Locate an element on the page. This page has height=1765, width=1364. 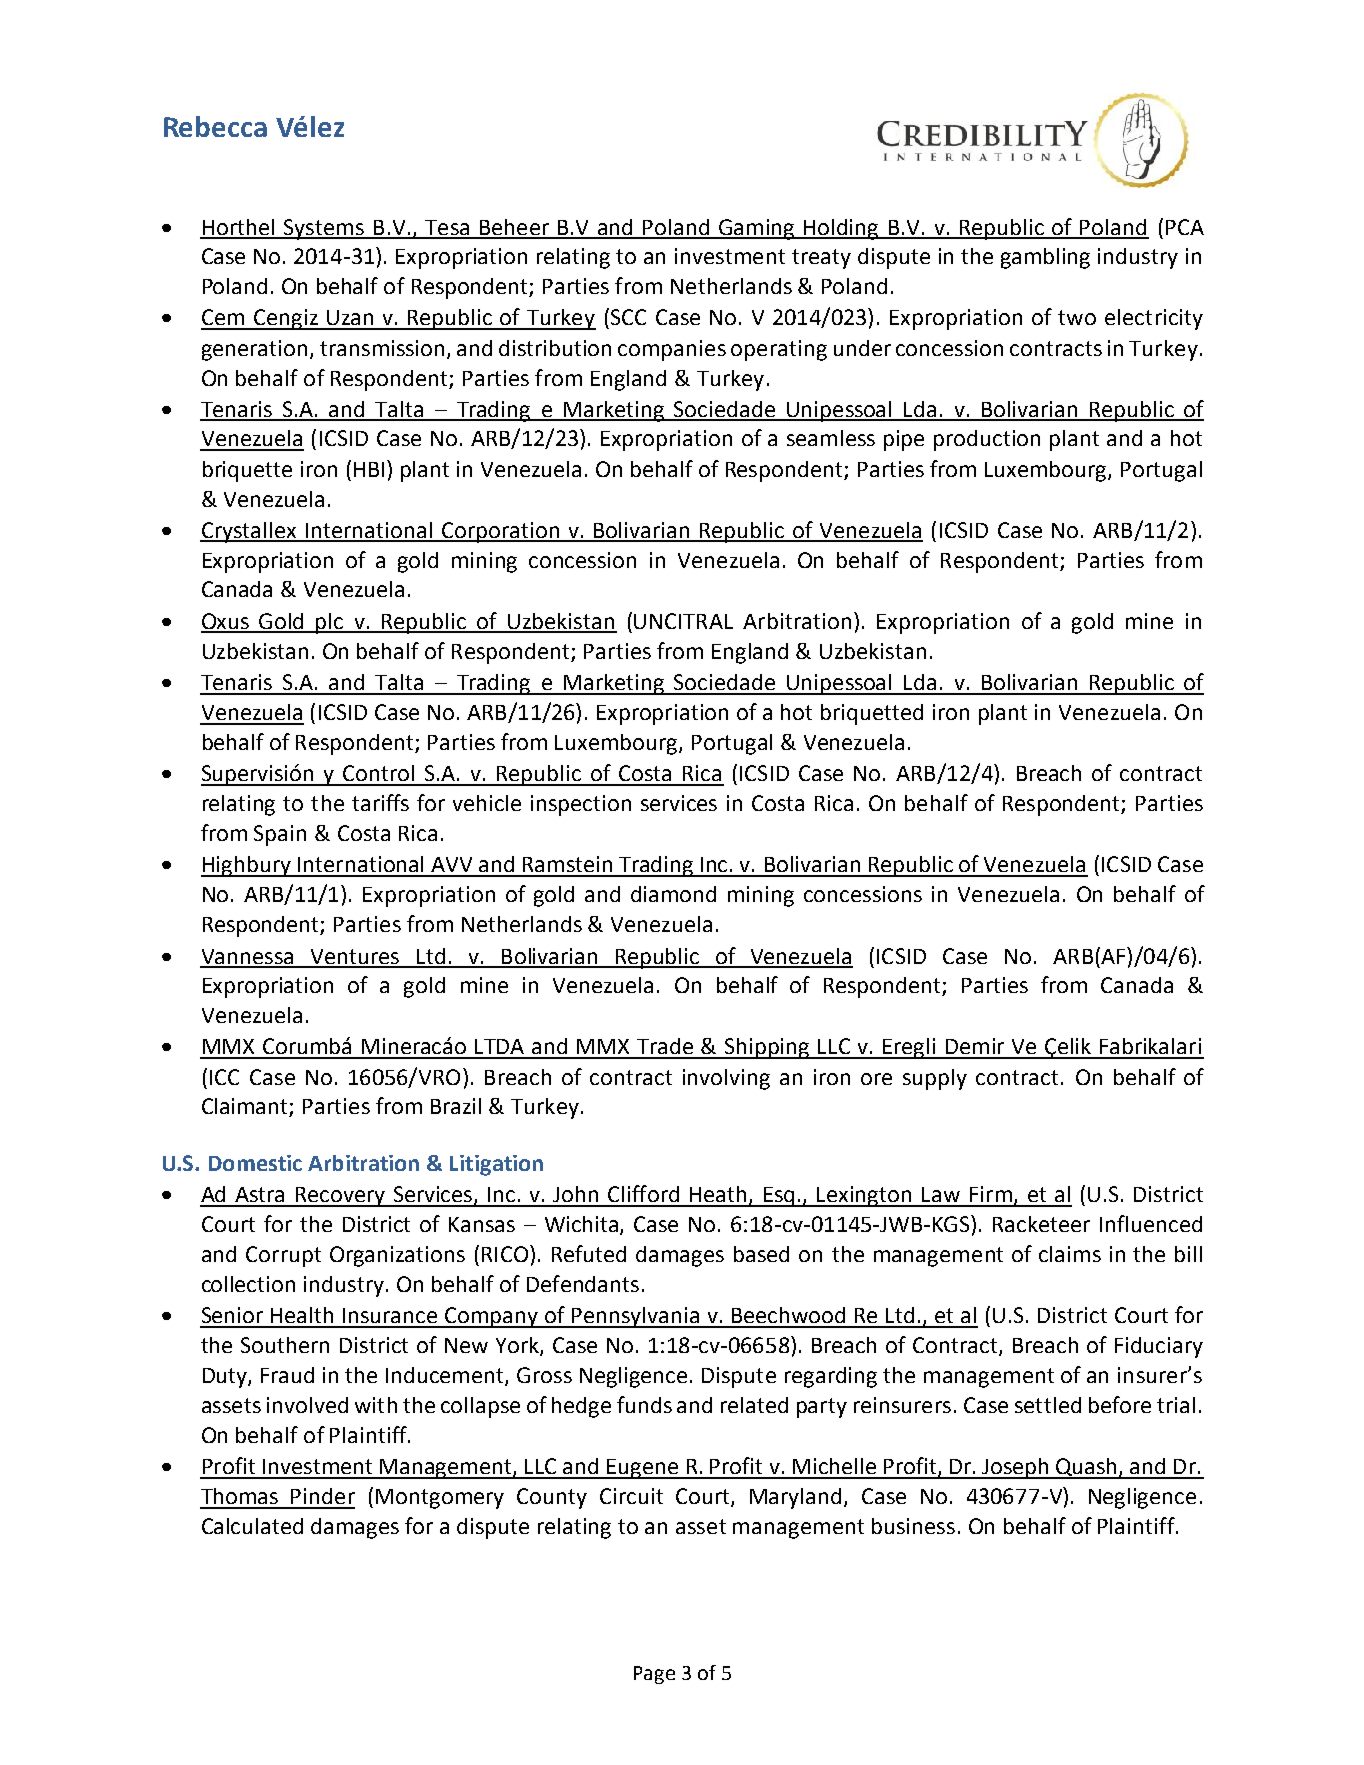
HBI is located at coordinates (369, 469).
